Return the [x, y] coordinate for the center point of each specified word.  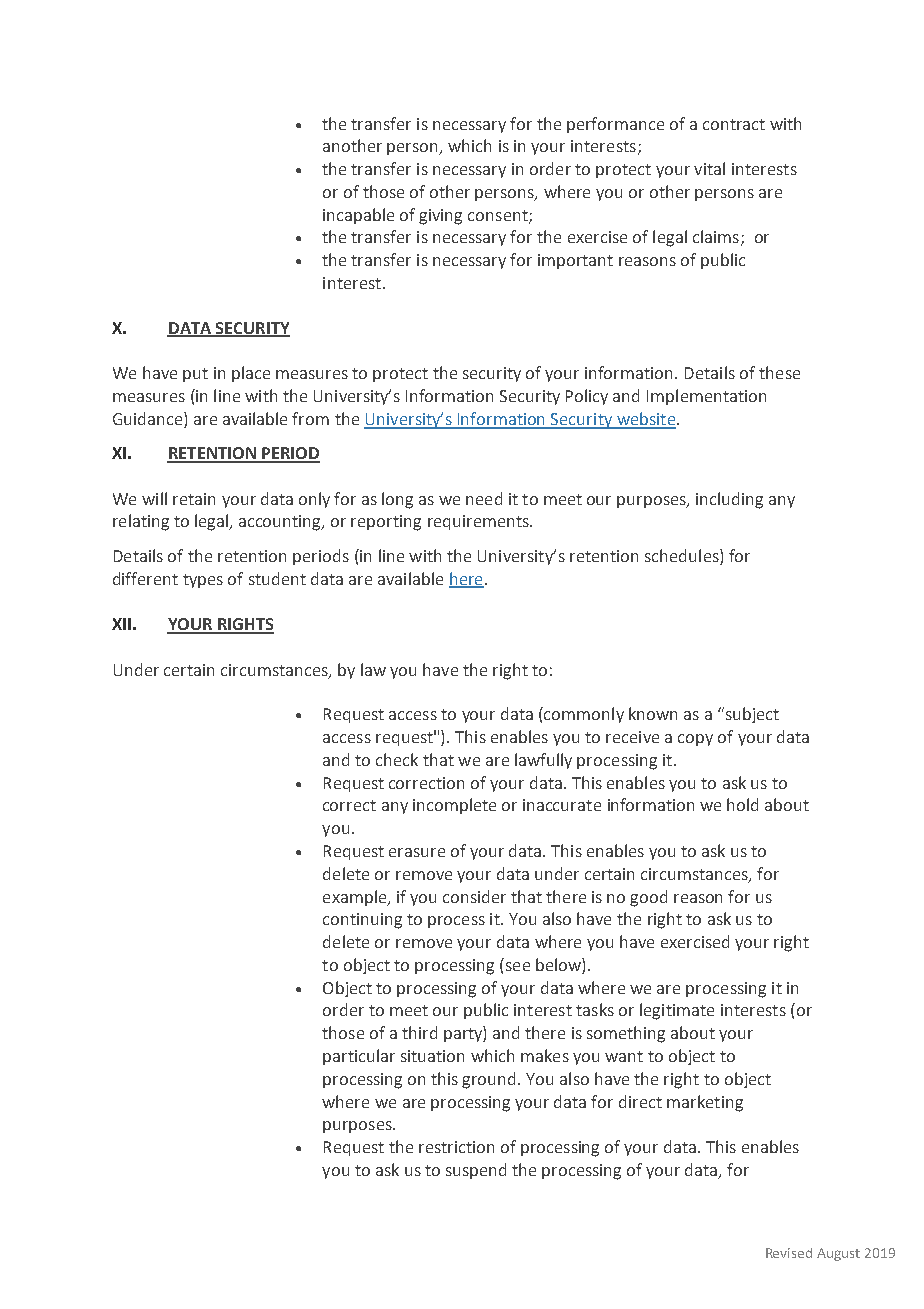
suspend [476, 1171]
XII [121, 624]
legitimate [677, 1011]
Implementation [706, 397]
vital [709, 168]
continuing [362, 921]
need [484, 498]
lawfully [543, 761]
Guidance [149, 418]
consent [499, 216]
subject [751, 715]
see [518, 966]
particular [359, 1057]
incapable [358, 216]
